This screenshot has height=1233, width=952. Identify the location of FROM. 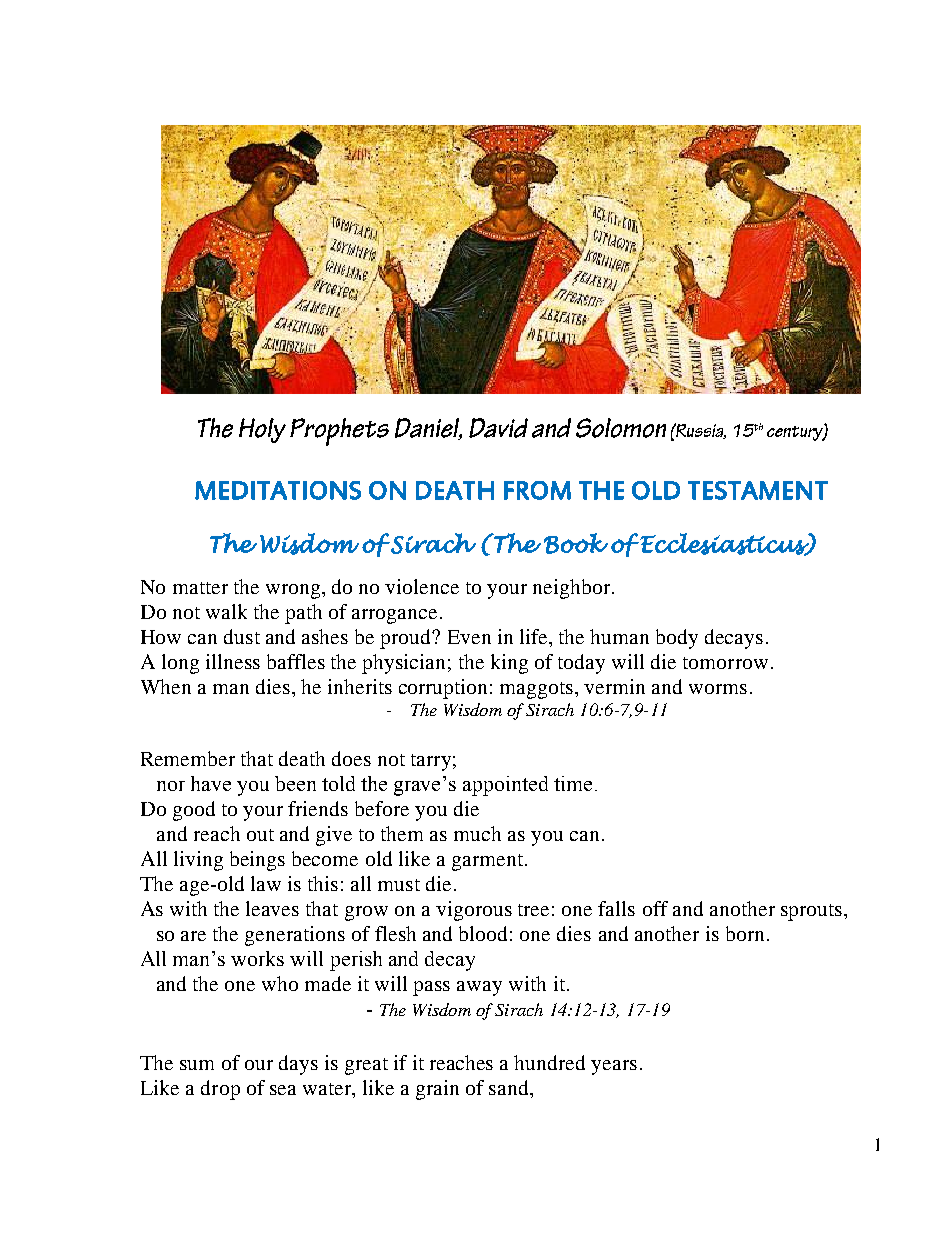
(537, 490).
